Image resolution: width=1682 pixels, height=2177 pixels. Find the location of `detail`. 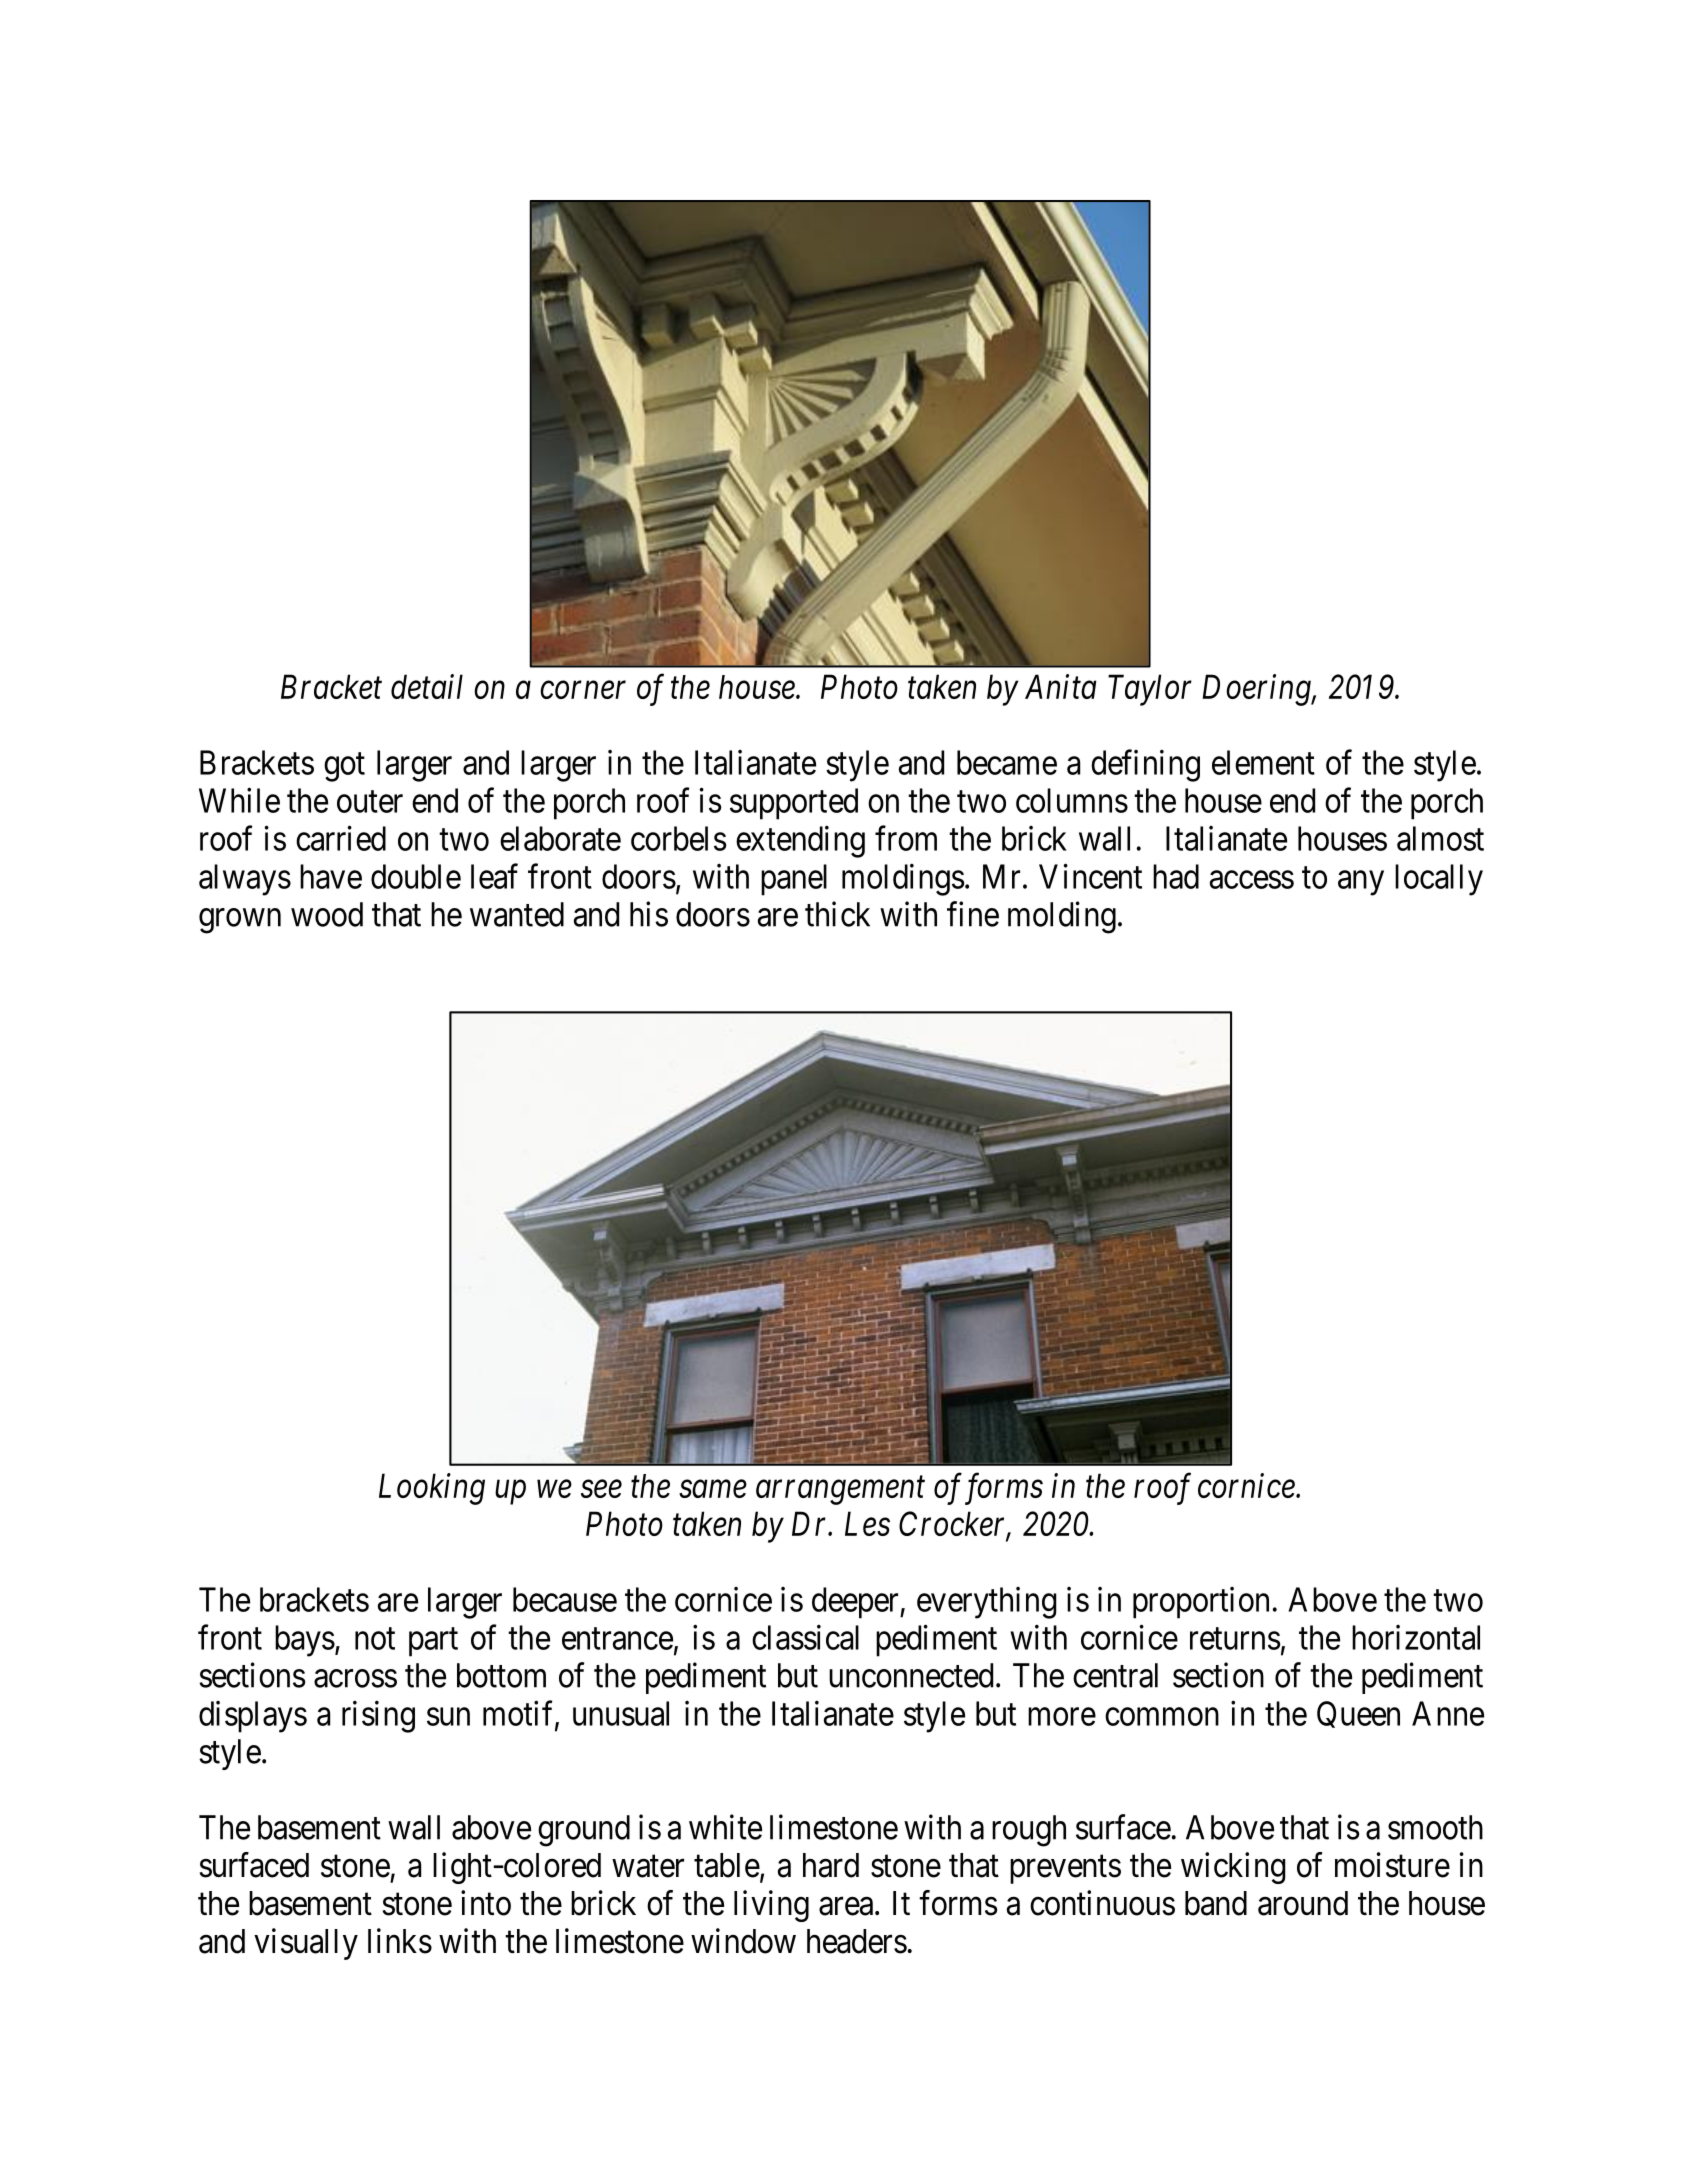

detail is located at coordinates (427, 686).
